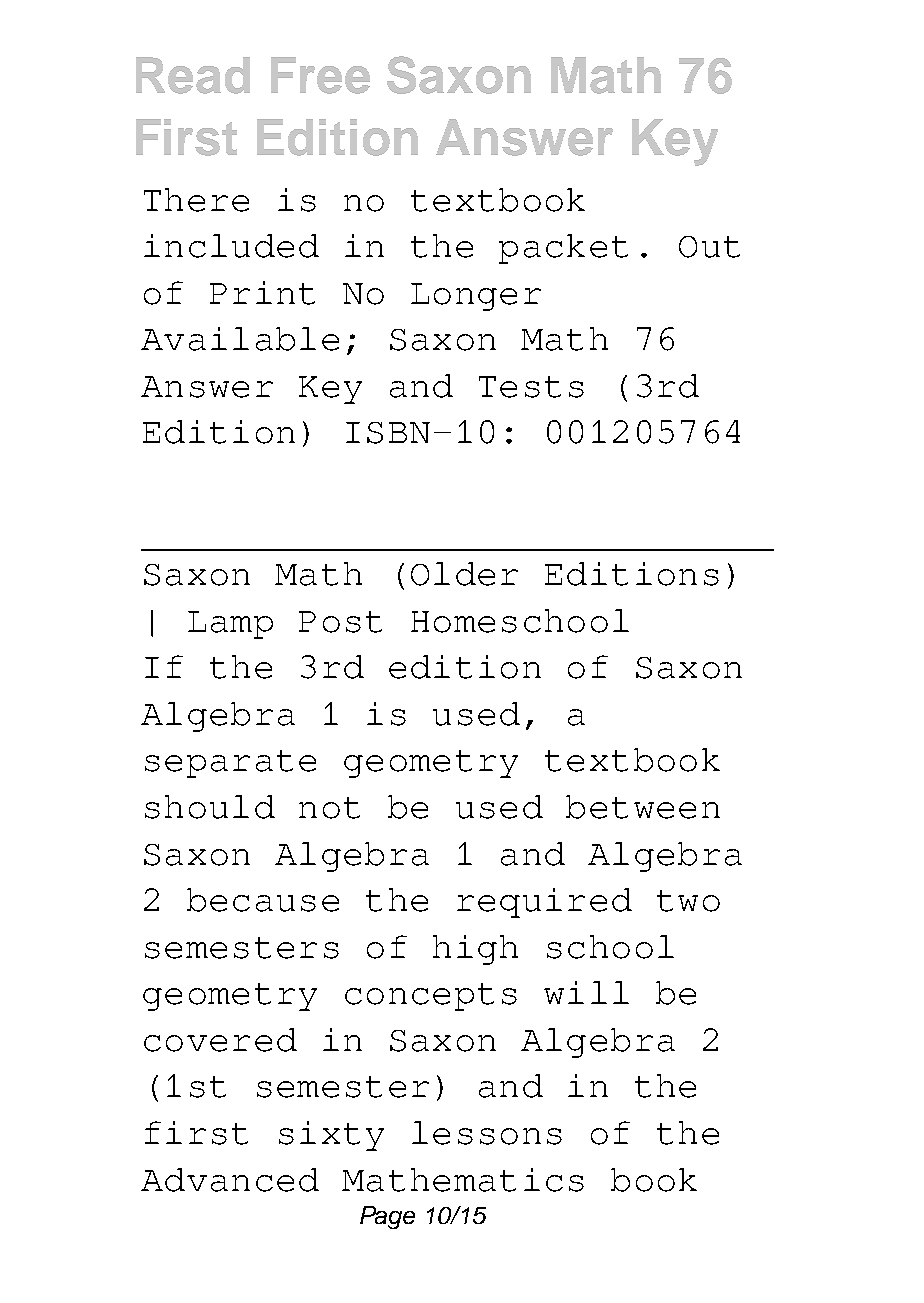 This image has width=924, height=1303. I want to click on Out, so click(709, 247).
